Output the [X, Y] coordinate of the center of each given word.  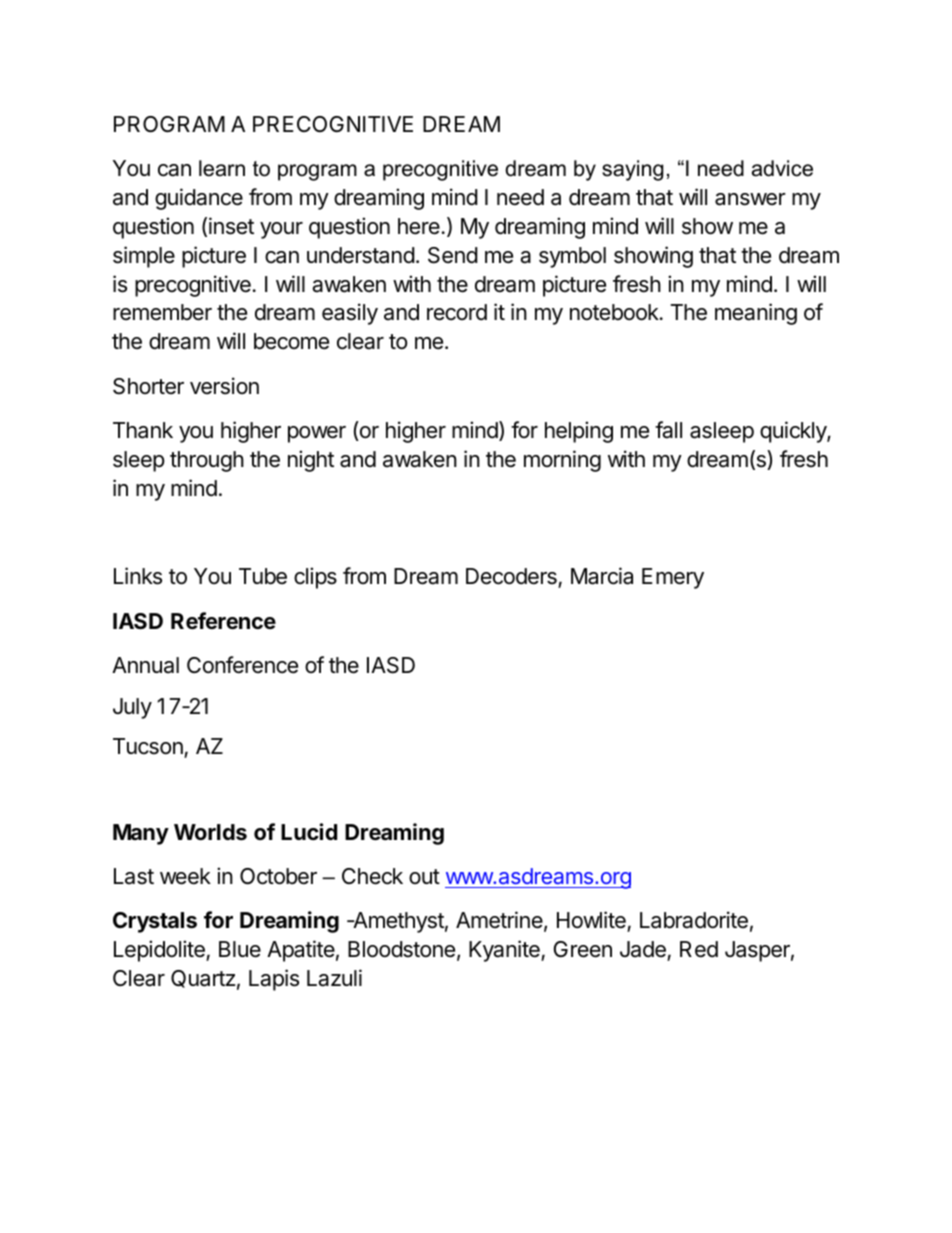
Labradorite [694, 920]
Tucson [149, 748]
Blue [240, 949]
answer [750, 199]
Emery [673, 578]
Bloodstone [401, 949]
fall [668, 430]
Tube [263, 576]
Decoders [512, 578]
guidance [199, 199]
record [457, 312]
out [424, 876]
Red [699, 949]
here [419, 226]
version [224, 386]
